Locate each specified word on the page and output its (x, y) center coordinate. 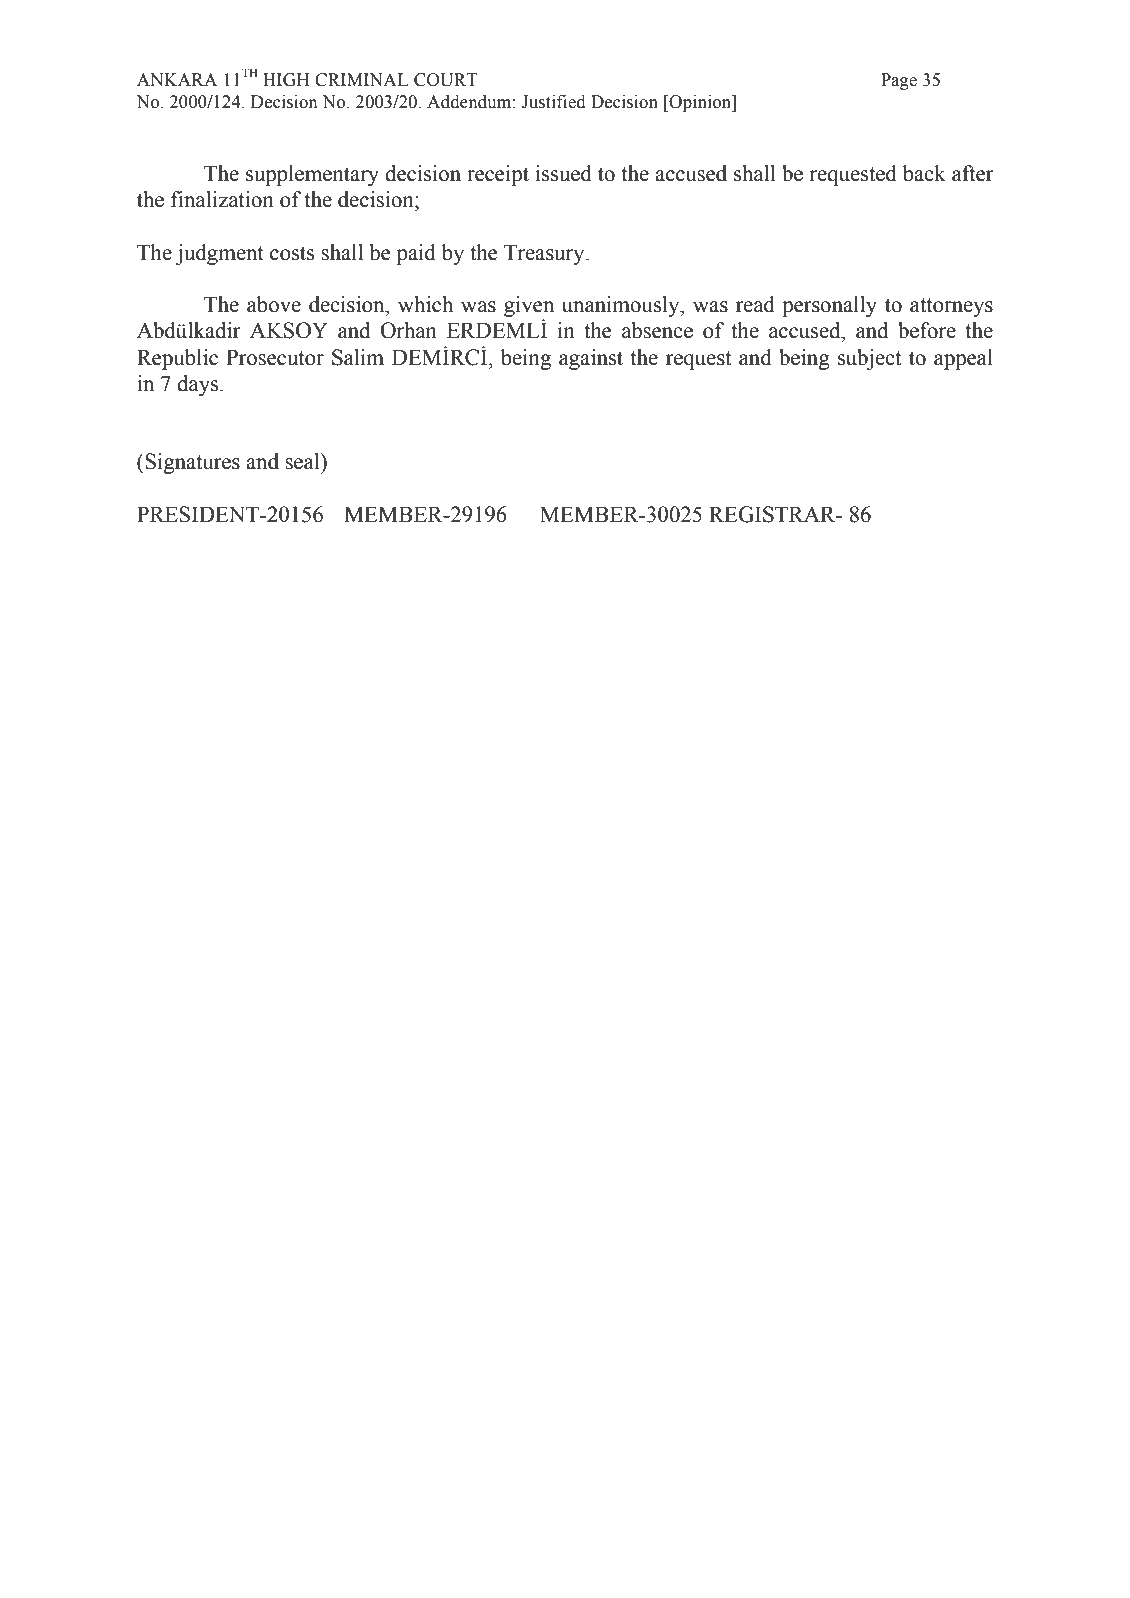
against (591, 359)
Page (899, 81)
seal (303, 461)
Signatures (191, 463)
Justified (553, 102)
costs (292, 253)
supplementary (312, 175)
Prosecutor (275, 357)
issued (563, 173)
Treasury (545, 254)
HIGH (286, 80)
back (924, 173)
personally (829, 306)
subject (869, 359)
